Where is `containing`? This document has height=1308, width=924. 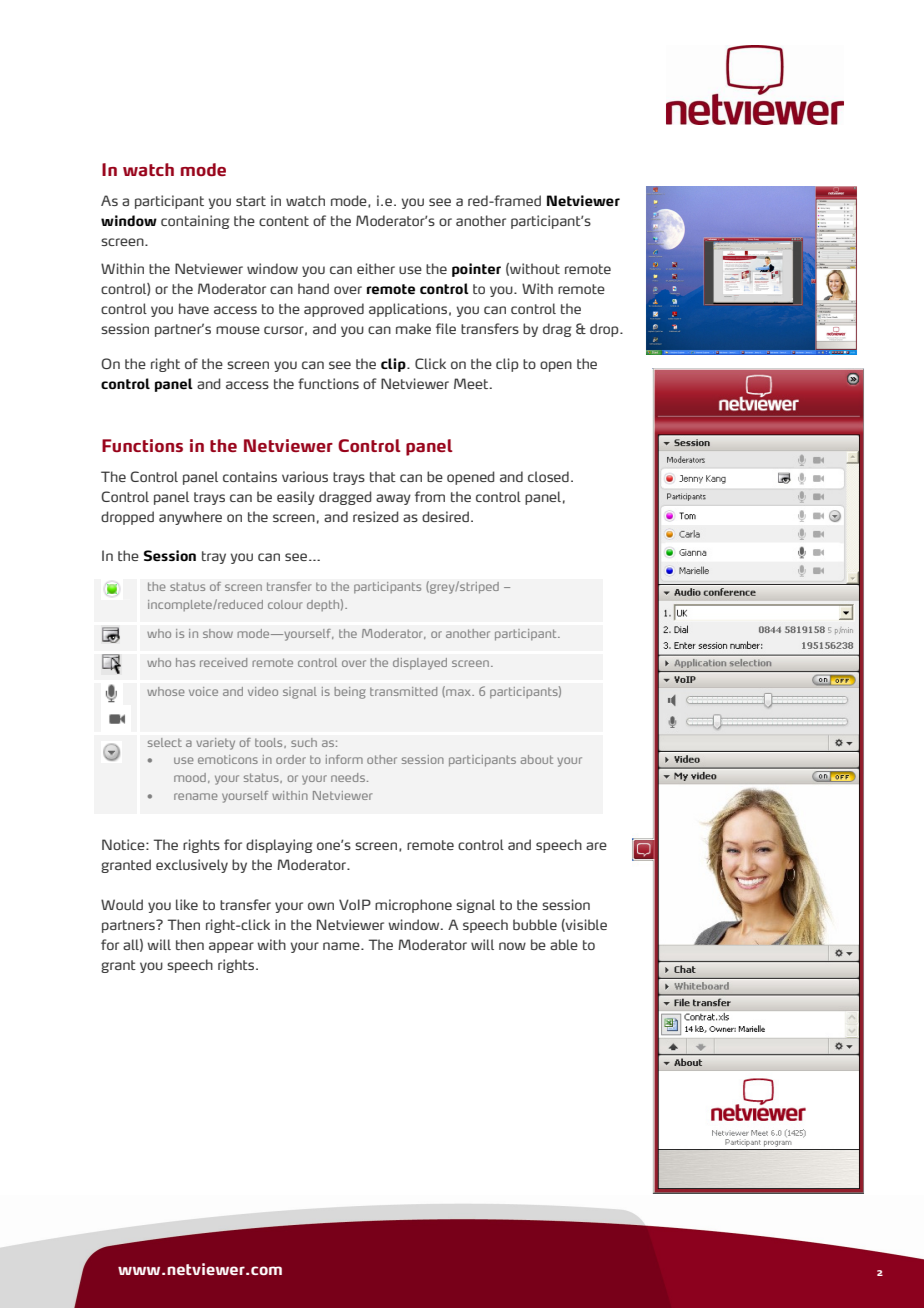 containing is located at coordinates (195, 222).
